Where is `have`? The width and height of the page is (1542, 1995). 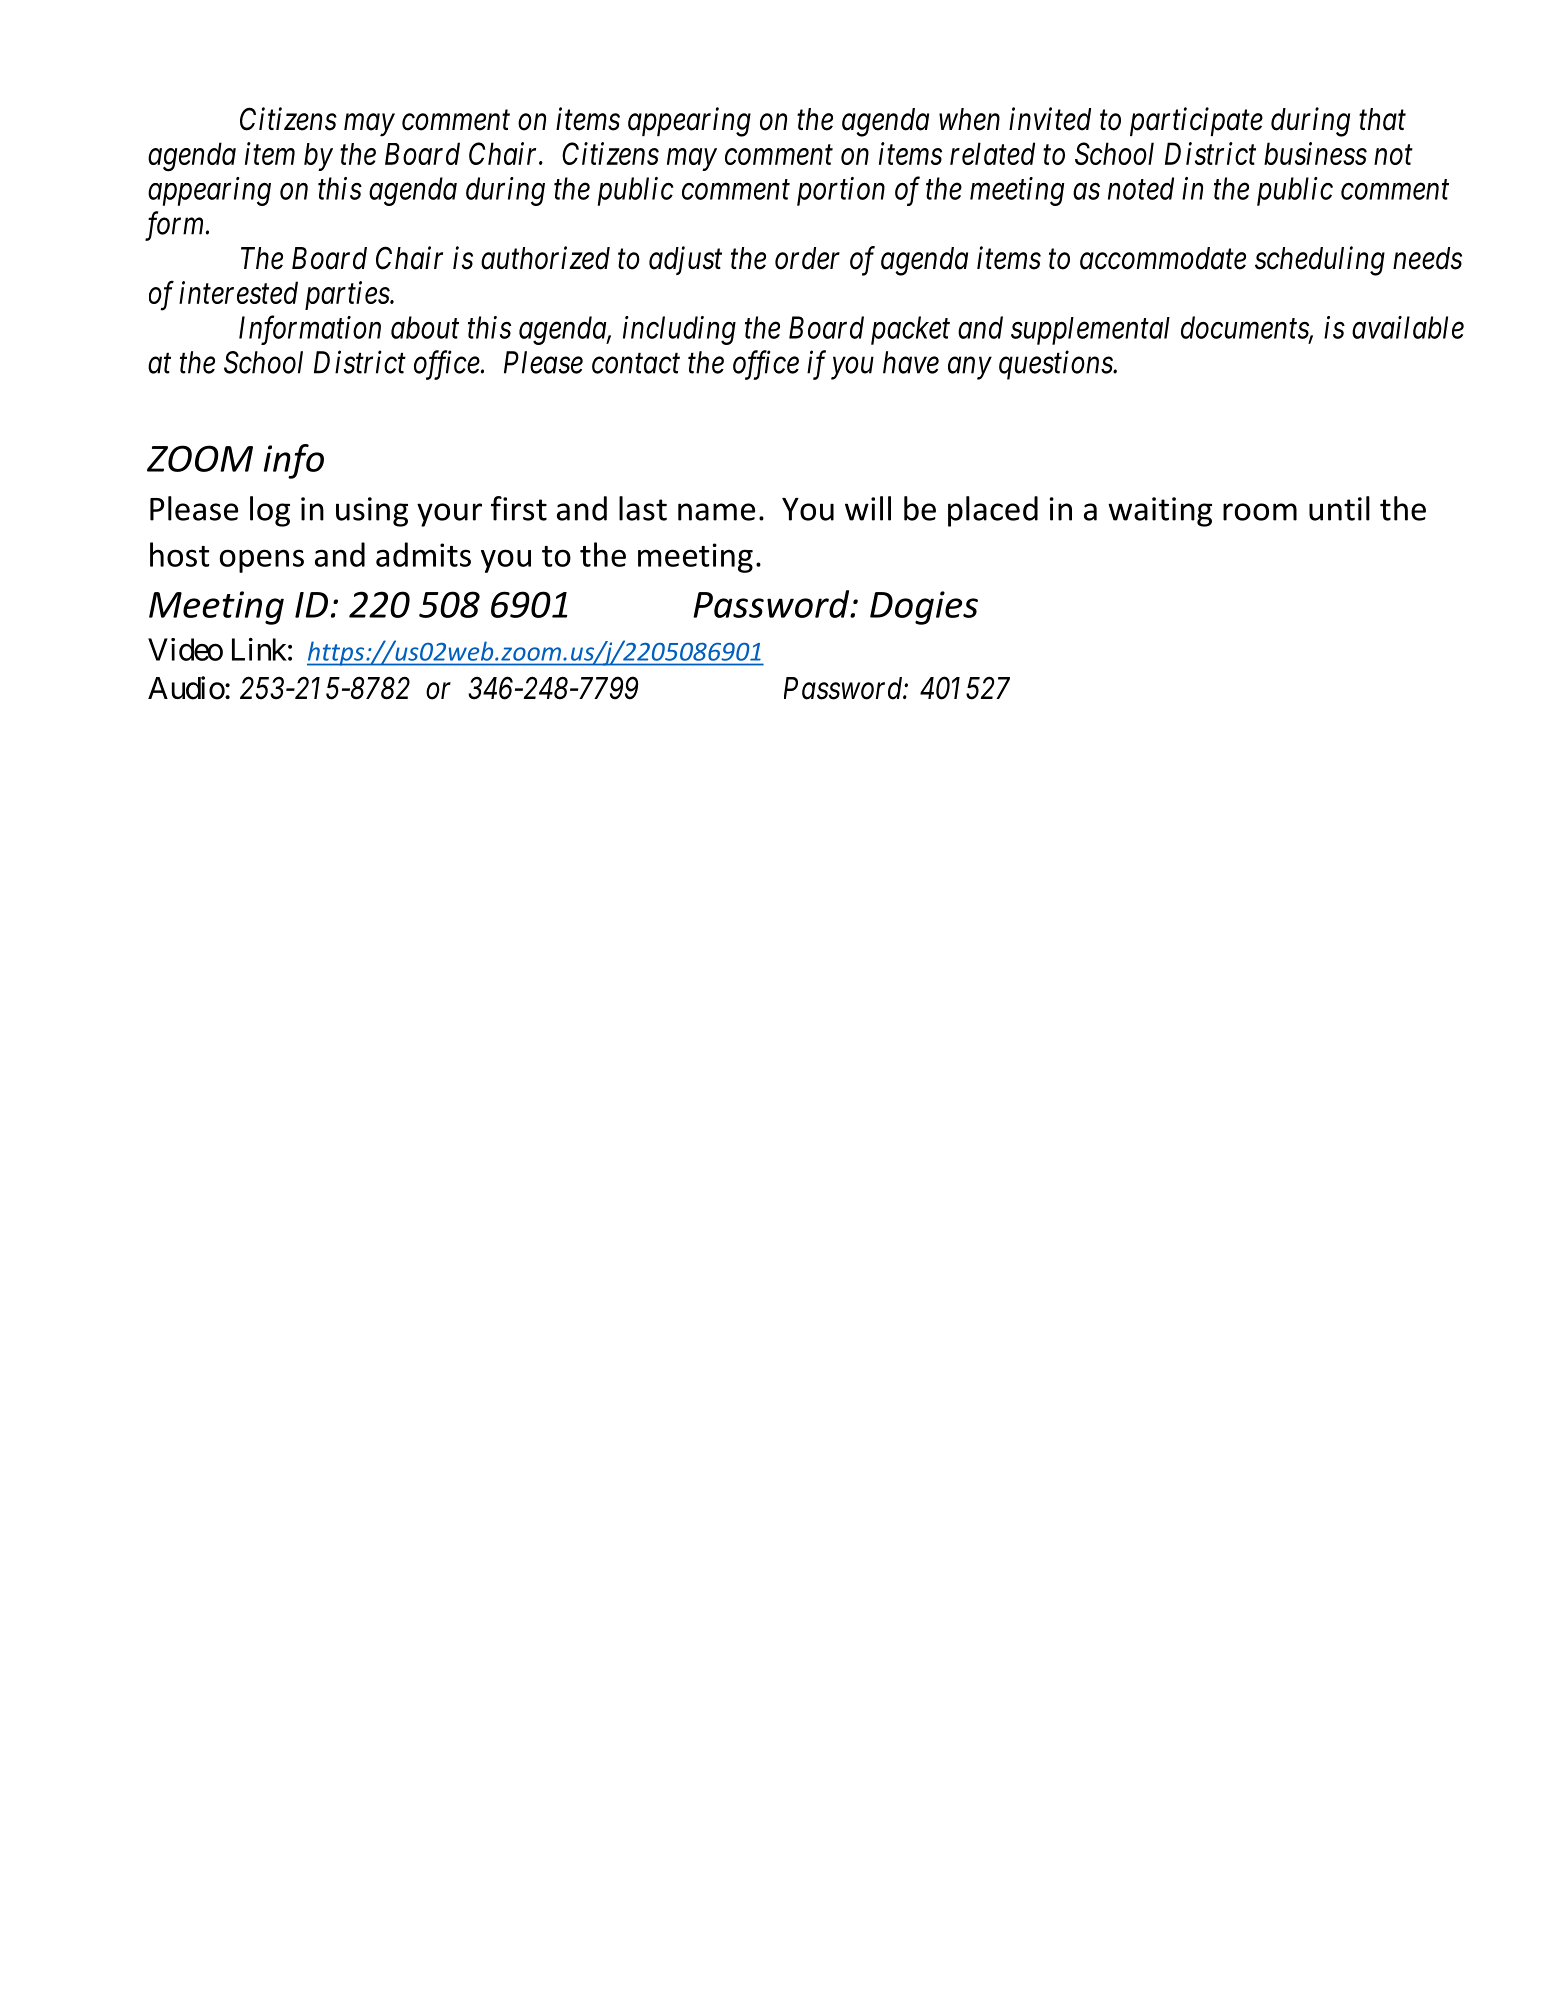 have is located at coordinates (911, 362).
